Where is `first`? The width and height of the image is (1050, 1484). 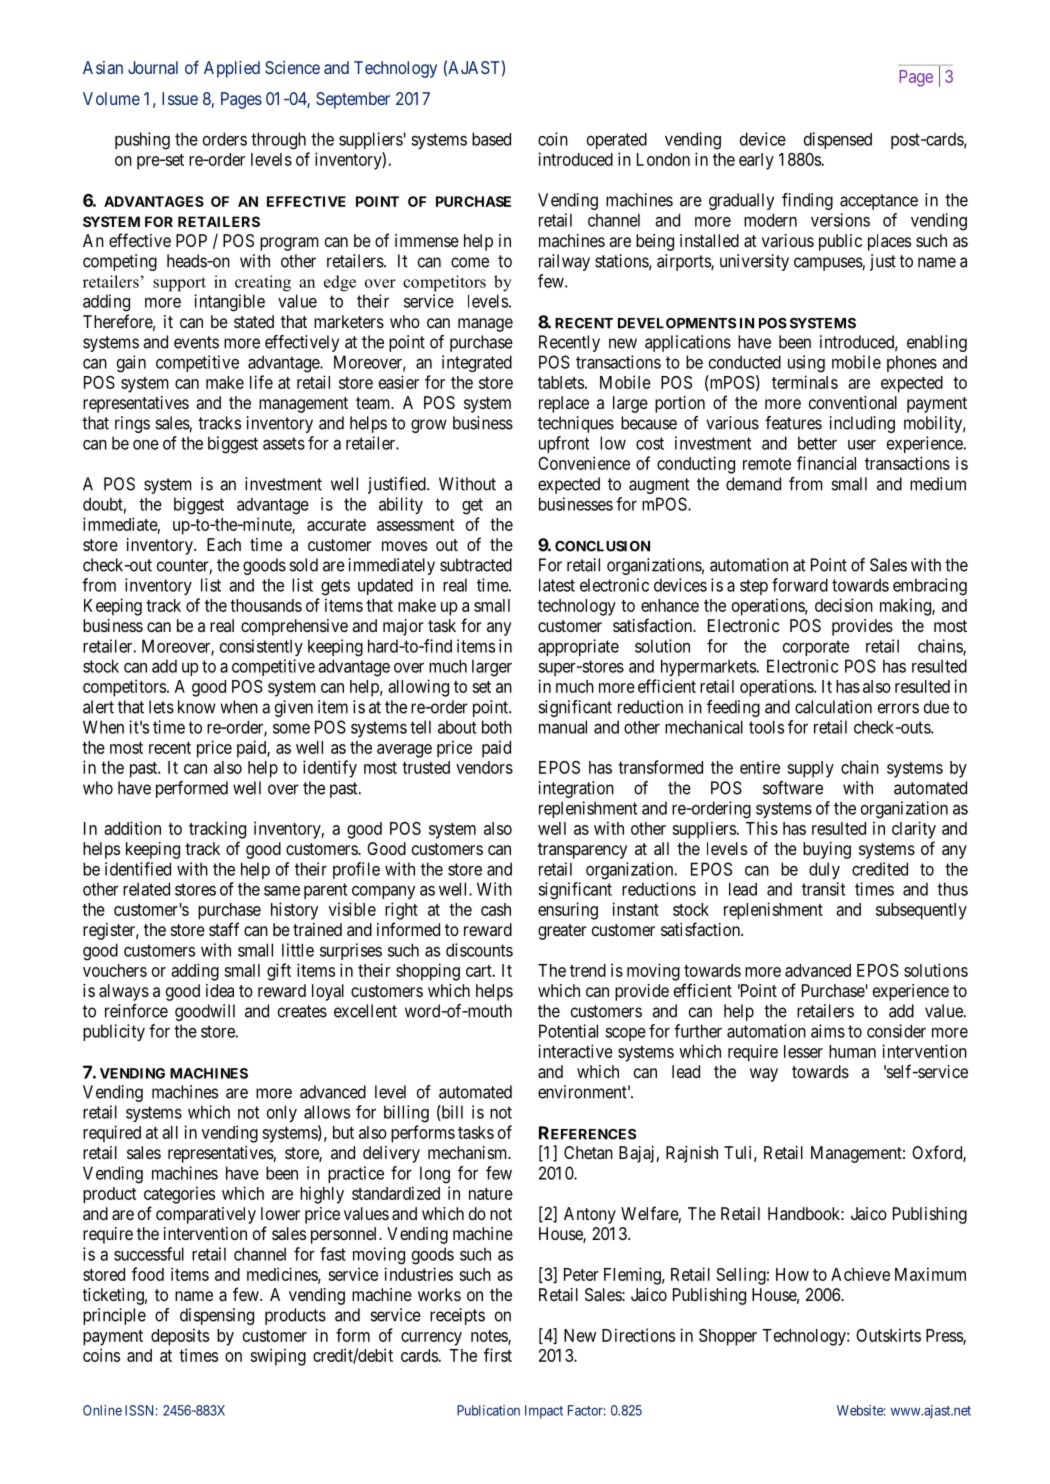 first is located at coordinates (498, 1355).
